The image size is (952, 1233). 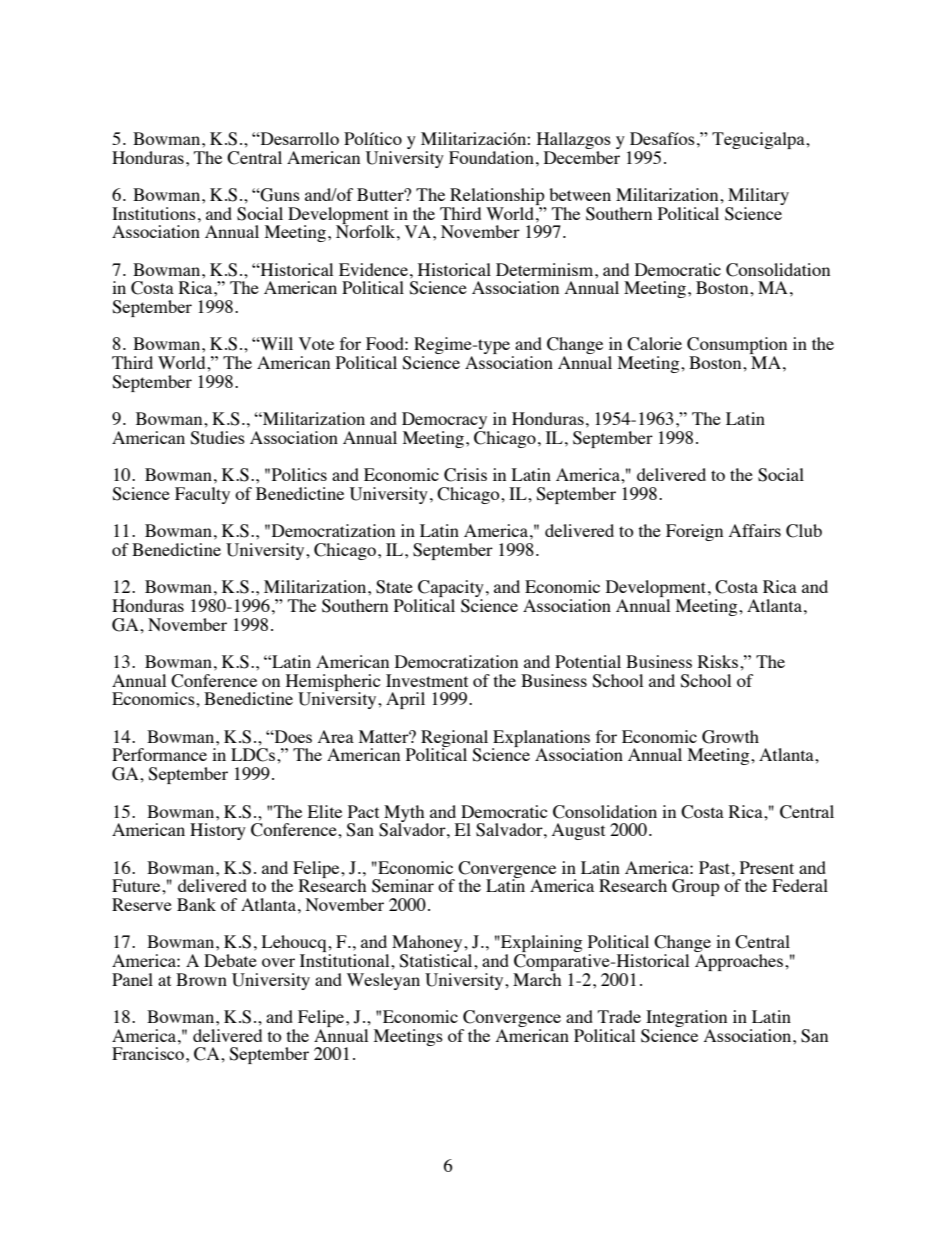 What do you see at coordinates (537, 978) in the document?
I see `March` at bounding box center [537, 978].
